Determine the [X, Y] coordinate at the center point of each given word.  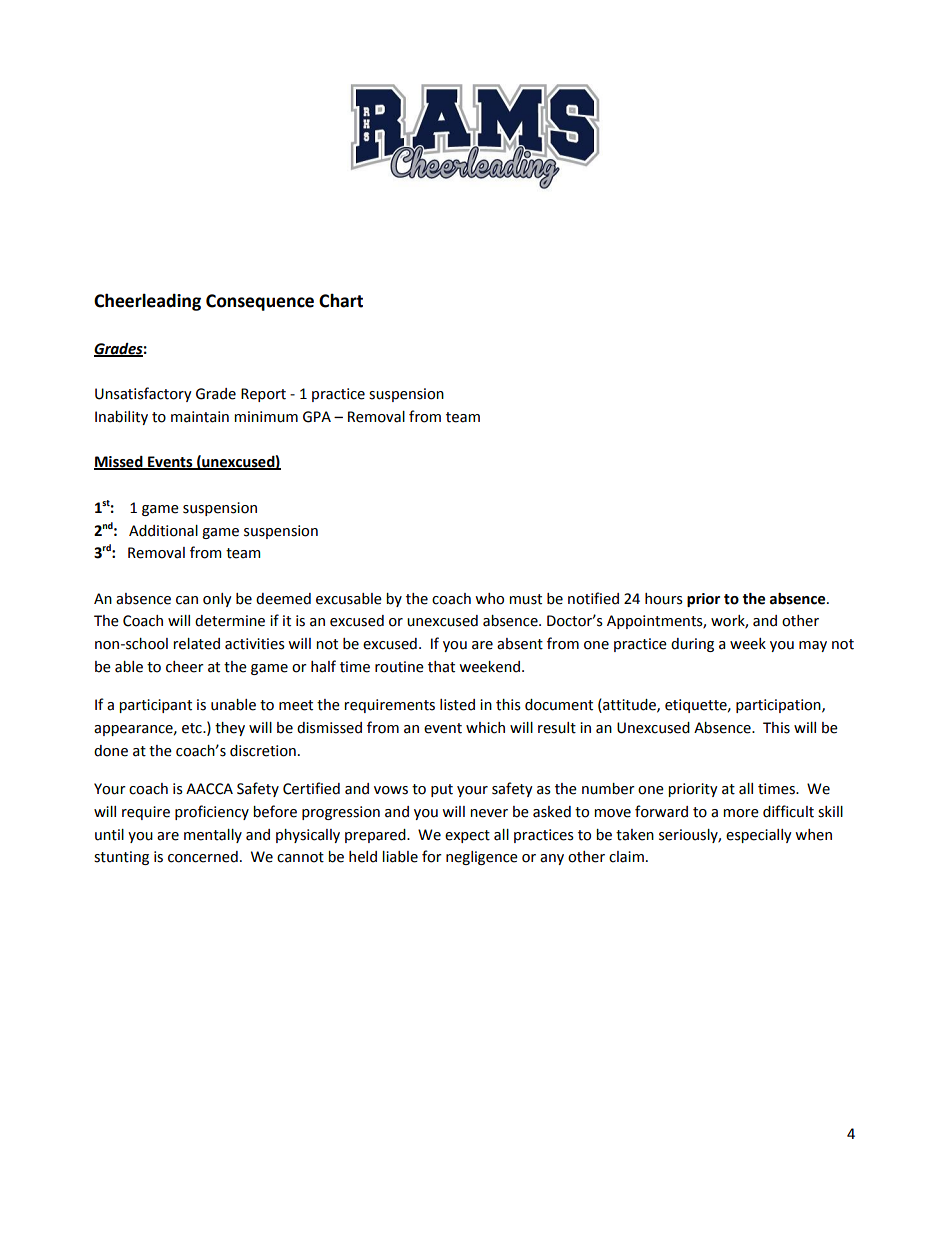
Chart [341, 300]
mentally [213, 836]
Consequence [260, 302]
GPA [317, 417]
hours [664, 599]
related [196, 644]
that [441, 667]
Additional [163, 531]
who [489, 599]
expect [467, 836]
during [692, 645]
